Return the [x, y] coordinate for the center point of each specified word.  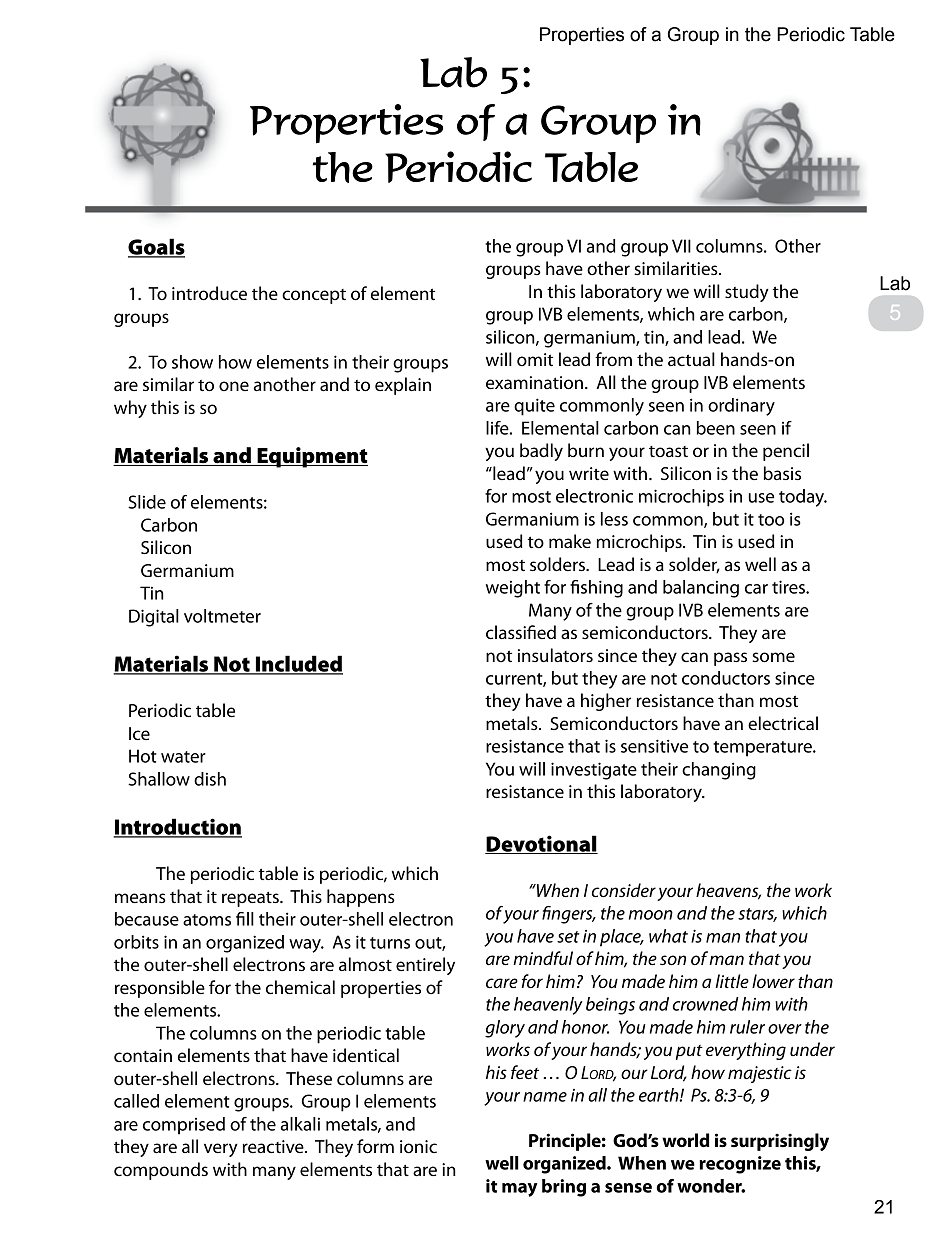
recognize [740, 1165]
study [747, 293]
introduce [209, 293]
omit [535, 360]
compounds [161, 1171]
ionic [418, 1147]
